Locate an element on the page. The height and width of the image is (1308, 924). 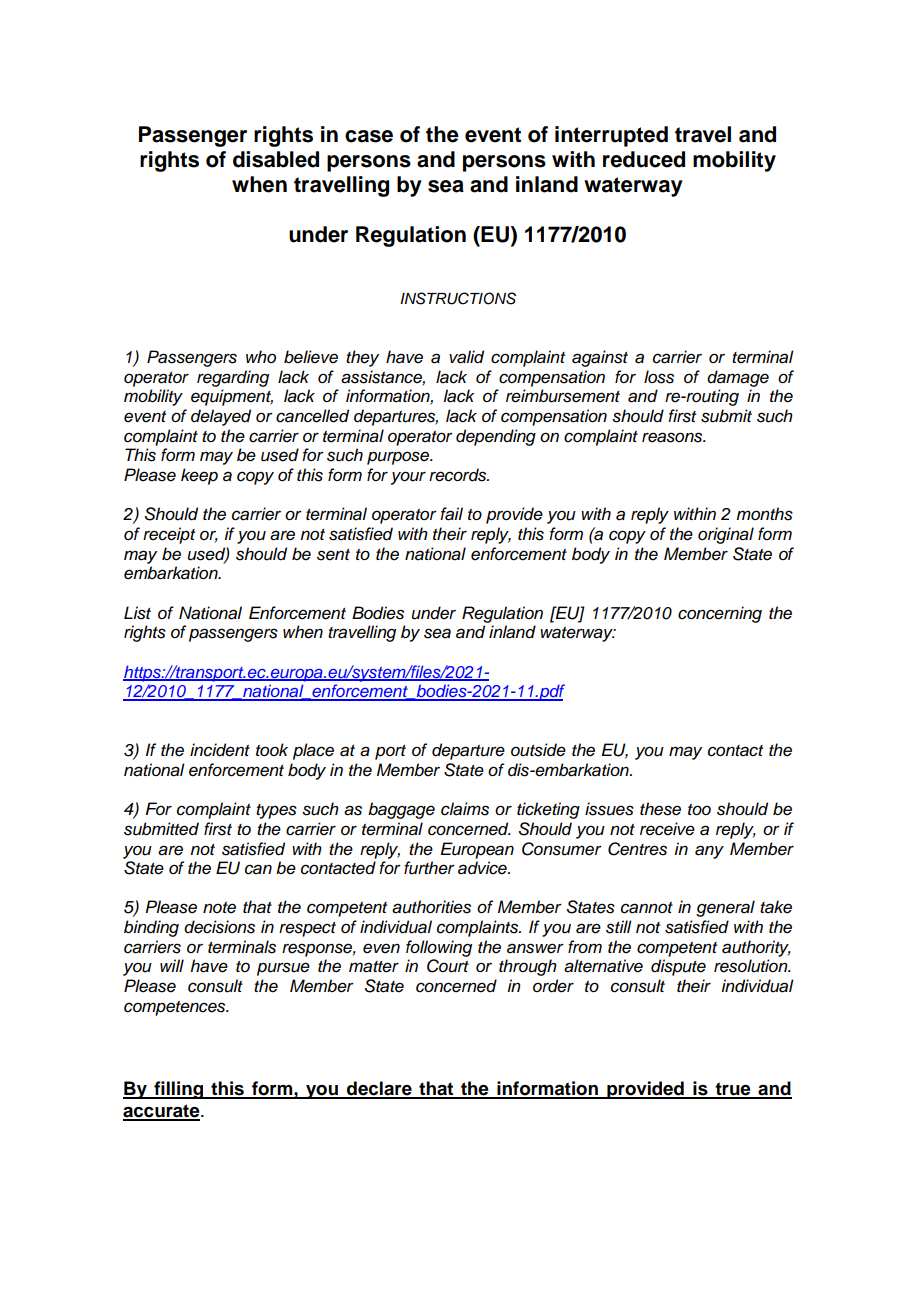
reduced is located at coordinates (644, 159).
